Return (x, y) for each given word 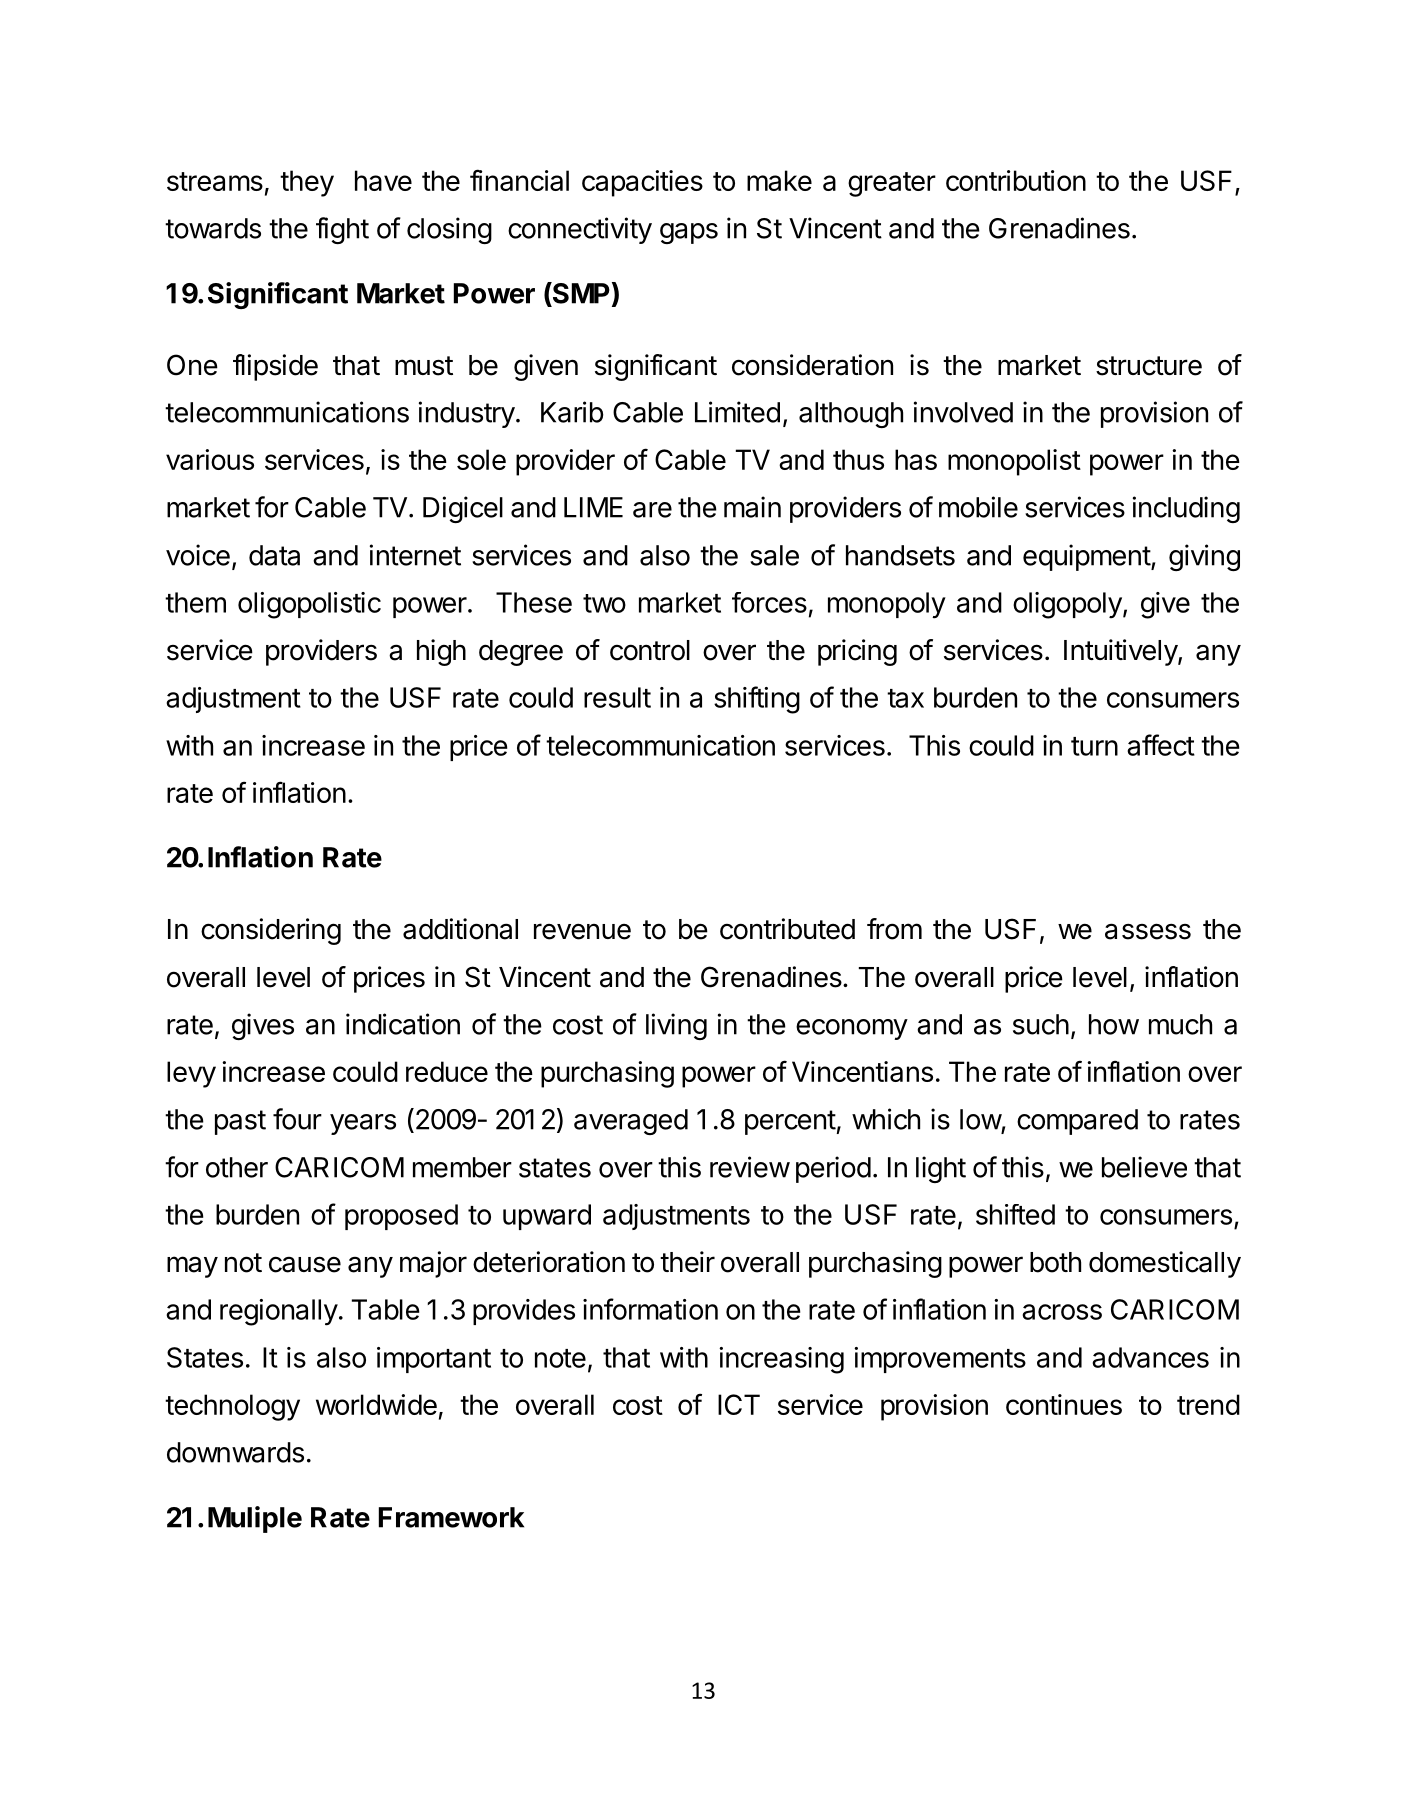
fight (342, 230)
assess (1148, 931)
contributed (787, 929)
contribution (1016, 180)
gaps (689, 233)
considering (271, 931)
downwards (235, 1452)
